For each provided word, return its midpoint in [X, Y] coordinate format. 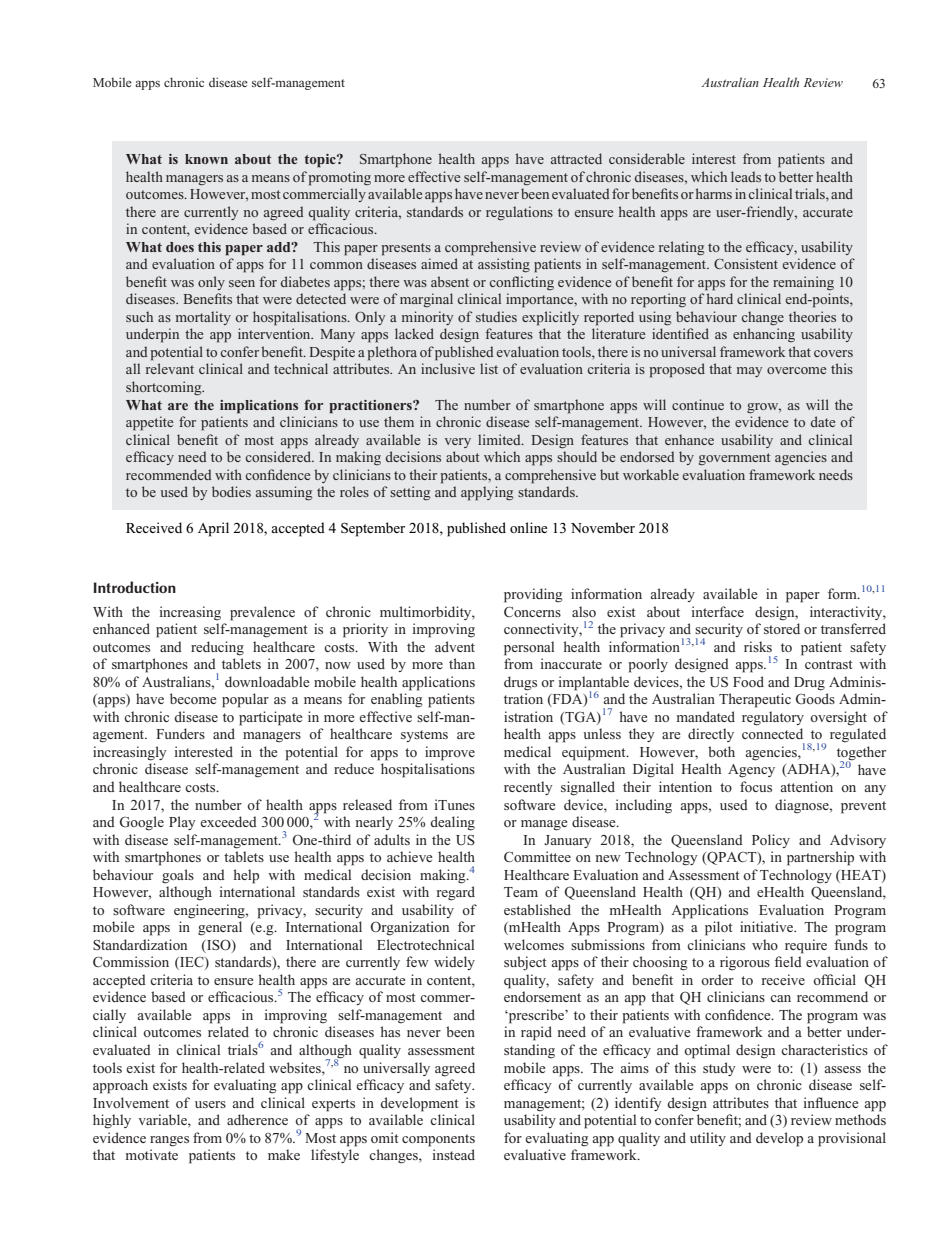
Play [182, 823]
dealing [452, 823]
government [734, 459]
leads [746, 176]
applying [487, 493]
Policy [771, 841]
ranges [169, 1141]
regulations [519, 213]
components [438, 1140]
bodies [231, 491]
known [206, 159]
